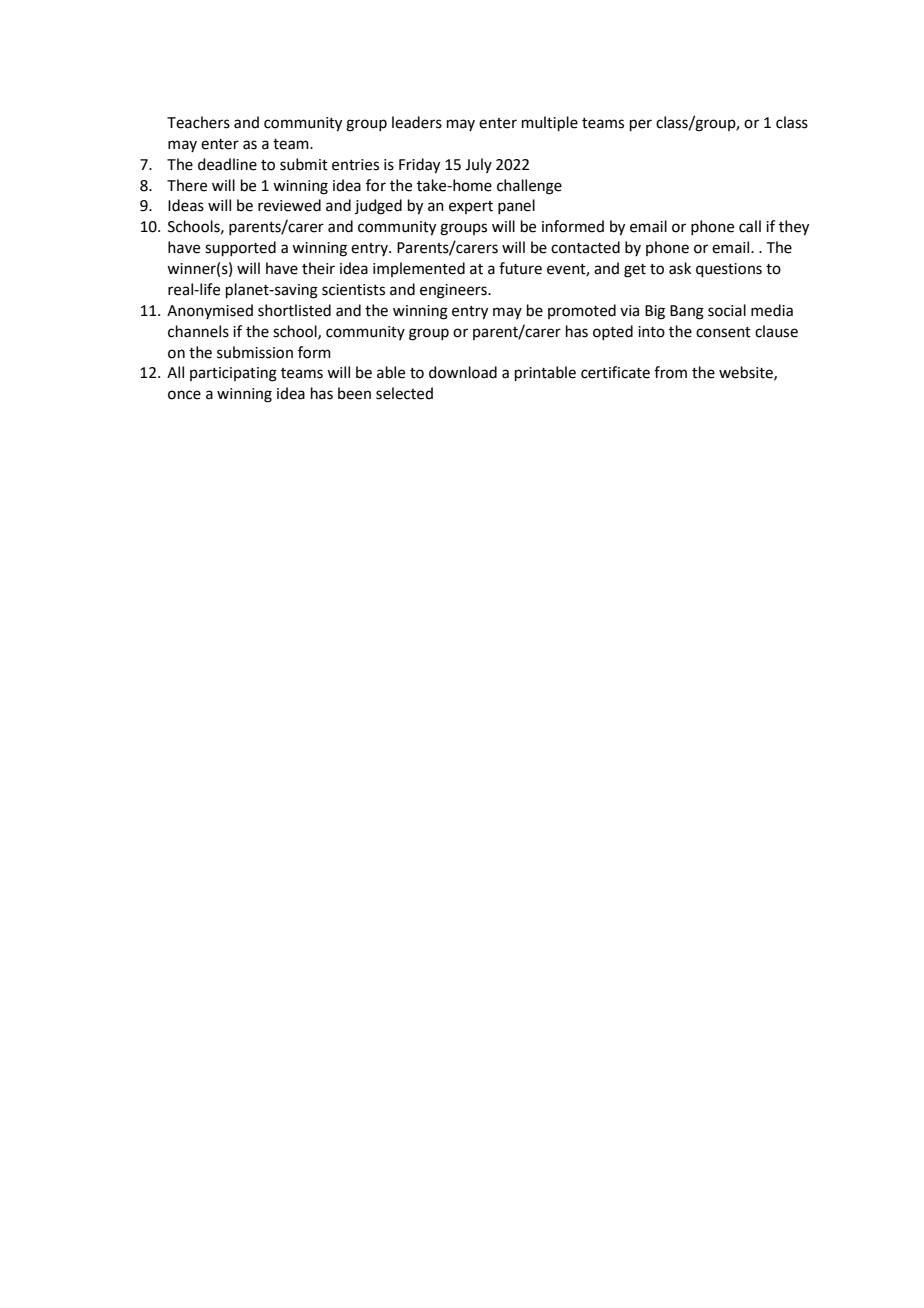 The image size is (924, 1308). I want to click on social, so click(727, 310).
